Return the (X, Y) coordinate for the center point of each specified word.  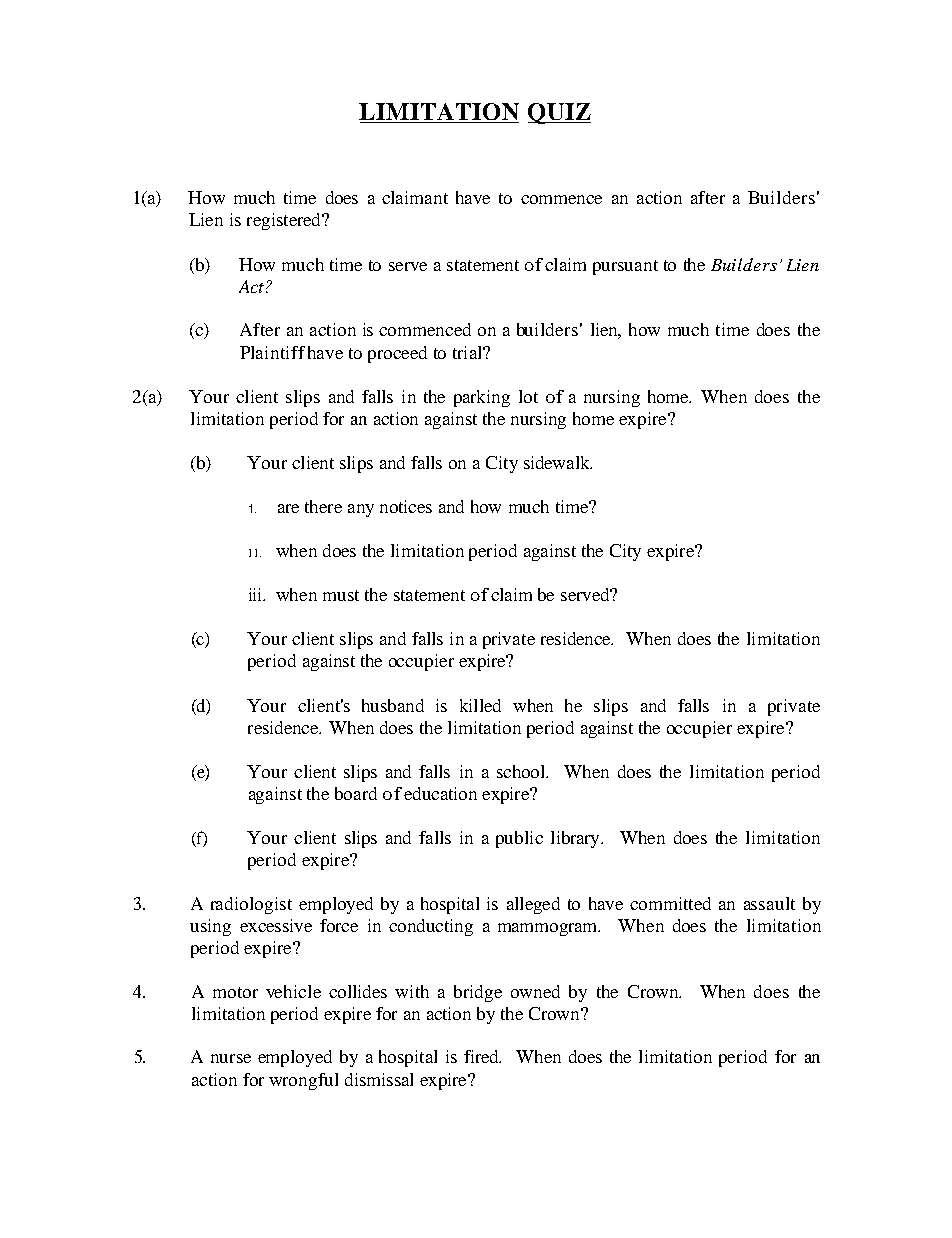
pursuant (625, 267)
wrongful (303, 1081)
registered (285, 221)
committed (670, 903)
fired (482, 1056)
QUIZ (559, 113)
